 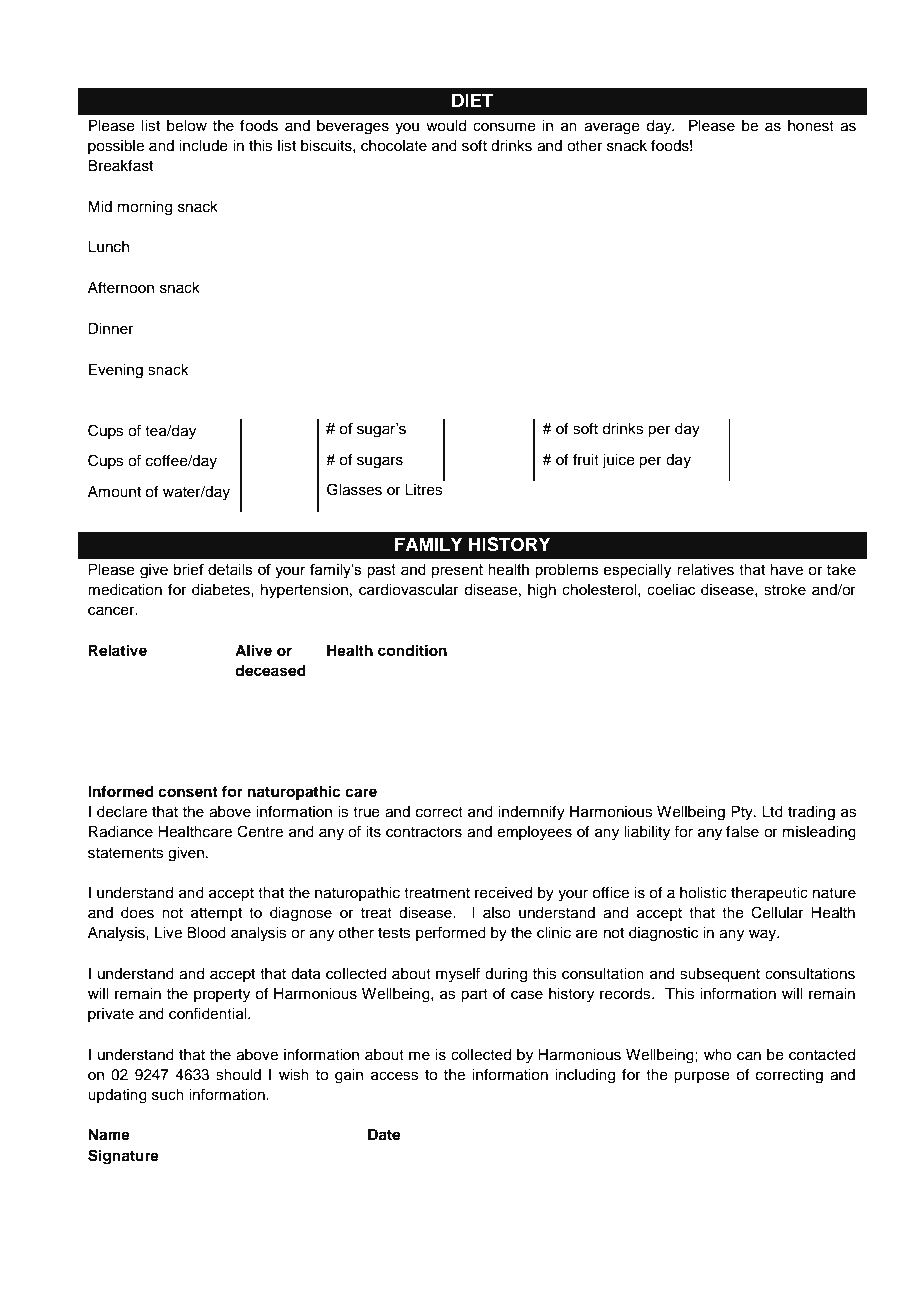 I want to click on below, so click(x=187, y=126).
